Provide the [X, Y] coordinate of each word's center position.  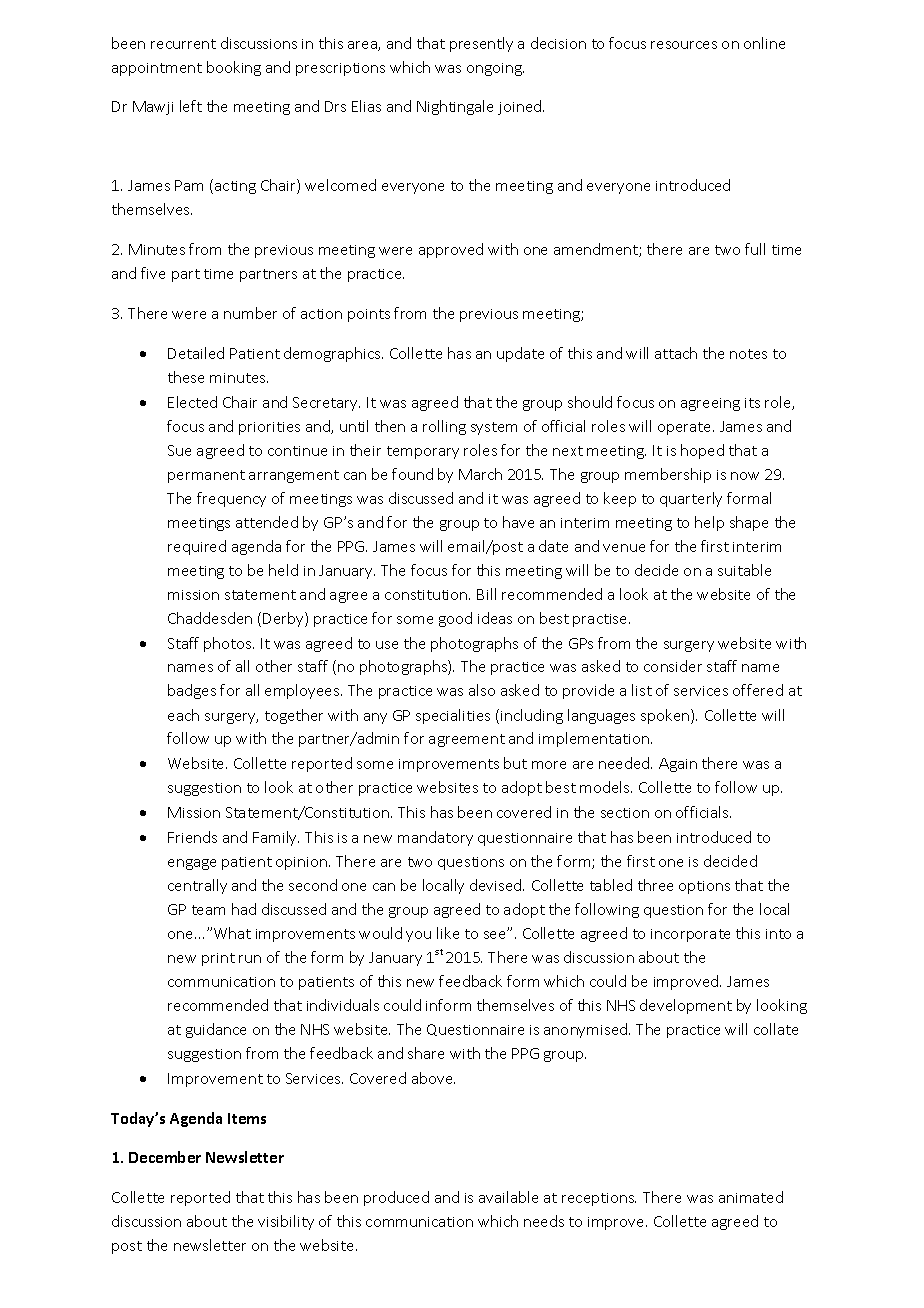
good [455, 619]
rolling [444, 427]
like [448, 933]
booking [234, 68]
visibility [286, 1222]
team [208, 910]
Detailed [196, 353]
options [704, 887]
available [508, 1197]
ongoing [495, 69]
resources [684, 45]
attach [676, 353]
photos [229, 644]
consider [673, 666]
